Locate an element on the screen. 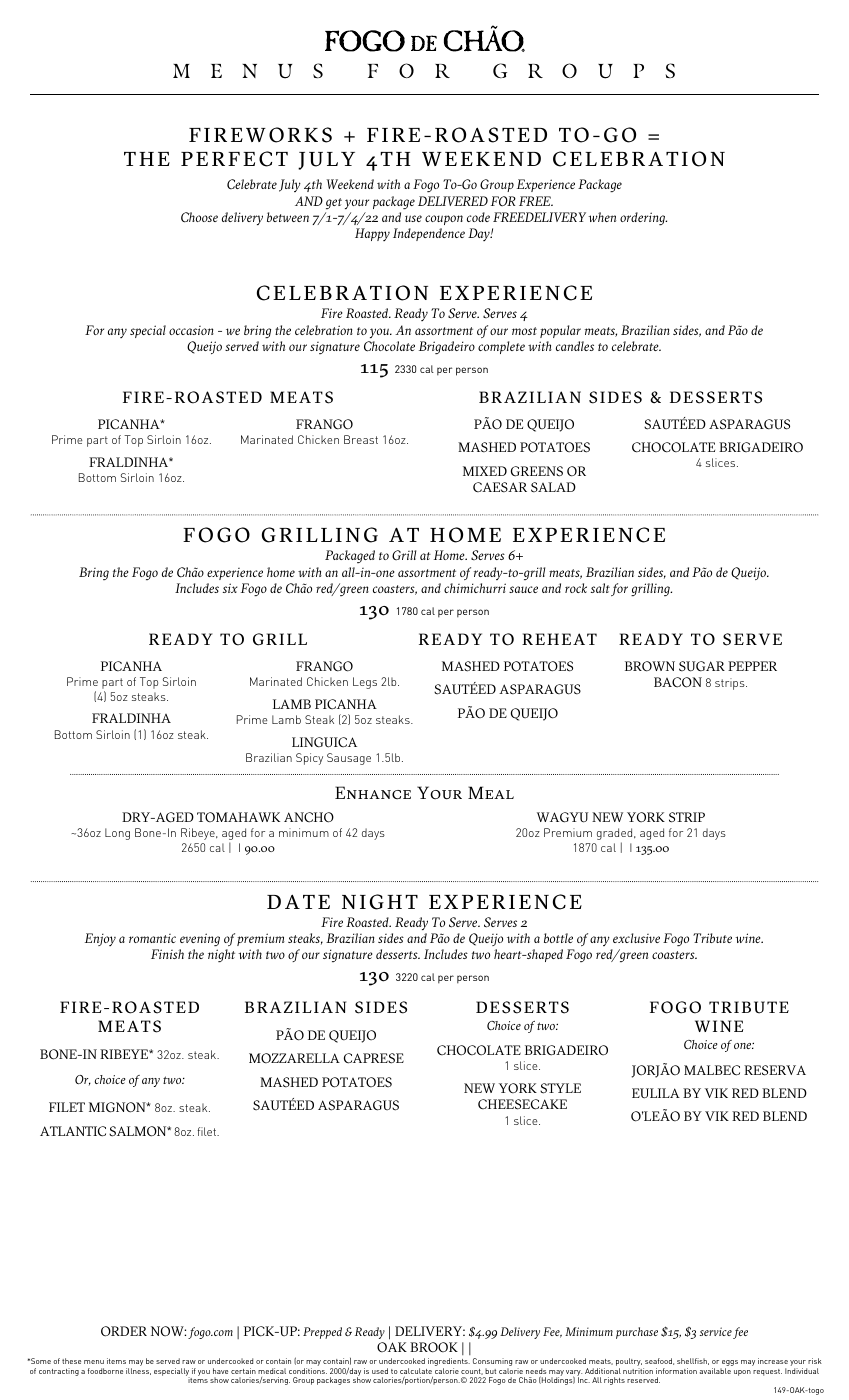  BROOK is located at coordinates (434, 1347).
